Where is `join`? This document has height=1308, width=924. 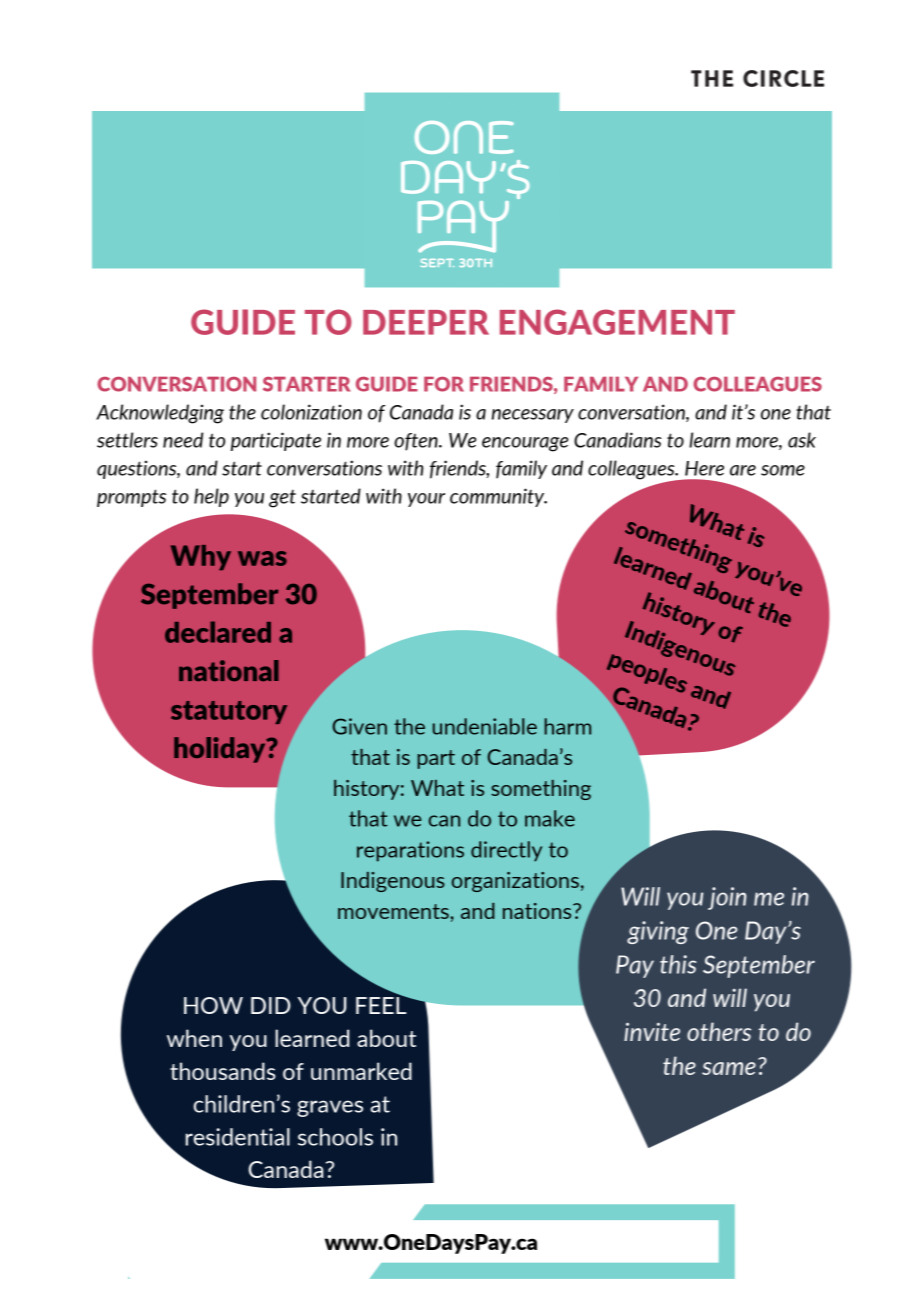 join is located at coordinates (727, 898).
